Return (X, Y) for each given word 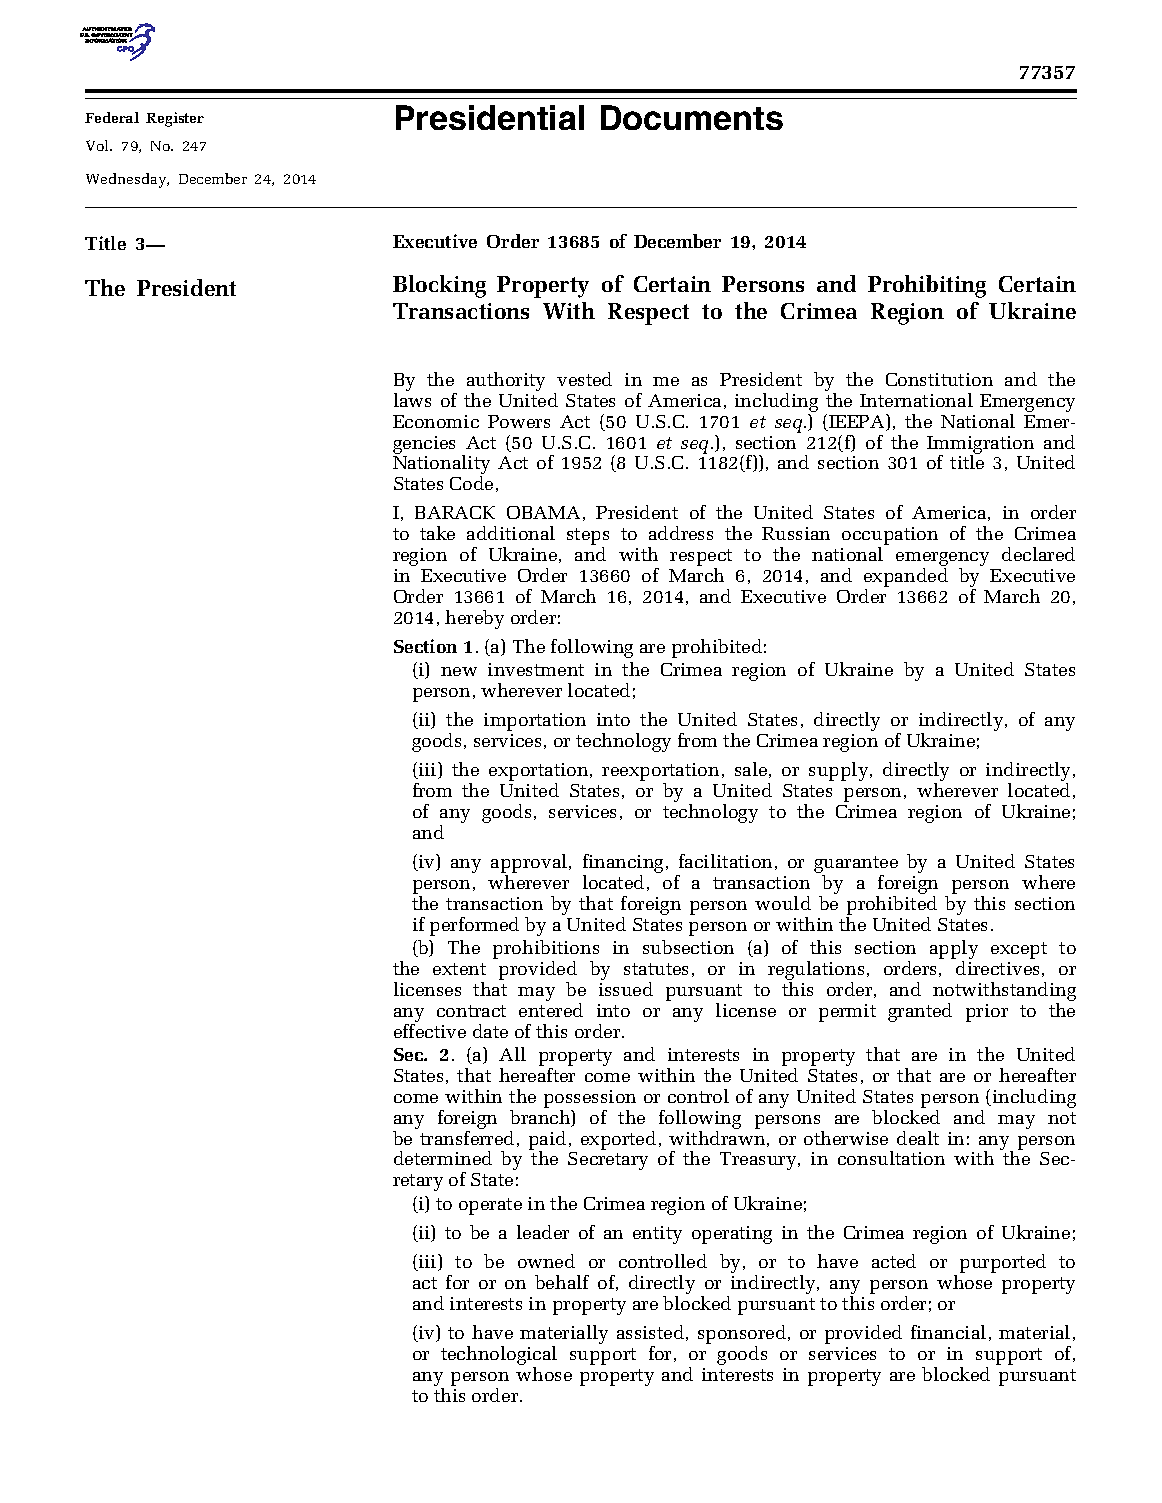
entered (551, 1010)
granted (920, 1012)
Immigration (980, 446)
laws (412, 400)
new (459, 671)
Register (175, 119)
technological (499, 1357)
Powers (519, 421)
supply (840, 771)
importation (535, 722)
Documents (692, 117)
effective (430, 1029)
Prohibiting (927, 286)
